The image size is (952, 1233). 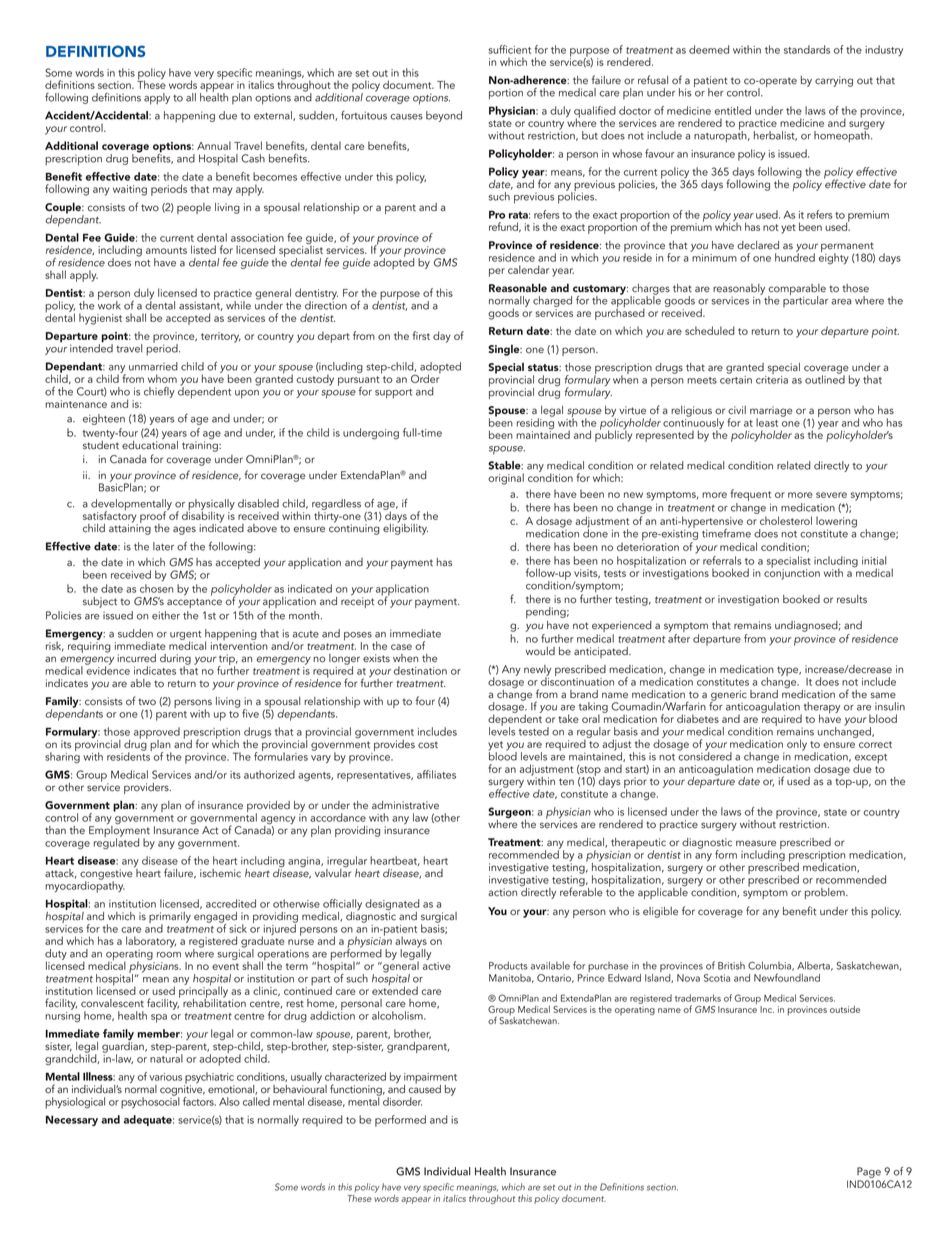 I want to click on regulated, so click(x=116, y=843).
